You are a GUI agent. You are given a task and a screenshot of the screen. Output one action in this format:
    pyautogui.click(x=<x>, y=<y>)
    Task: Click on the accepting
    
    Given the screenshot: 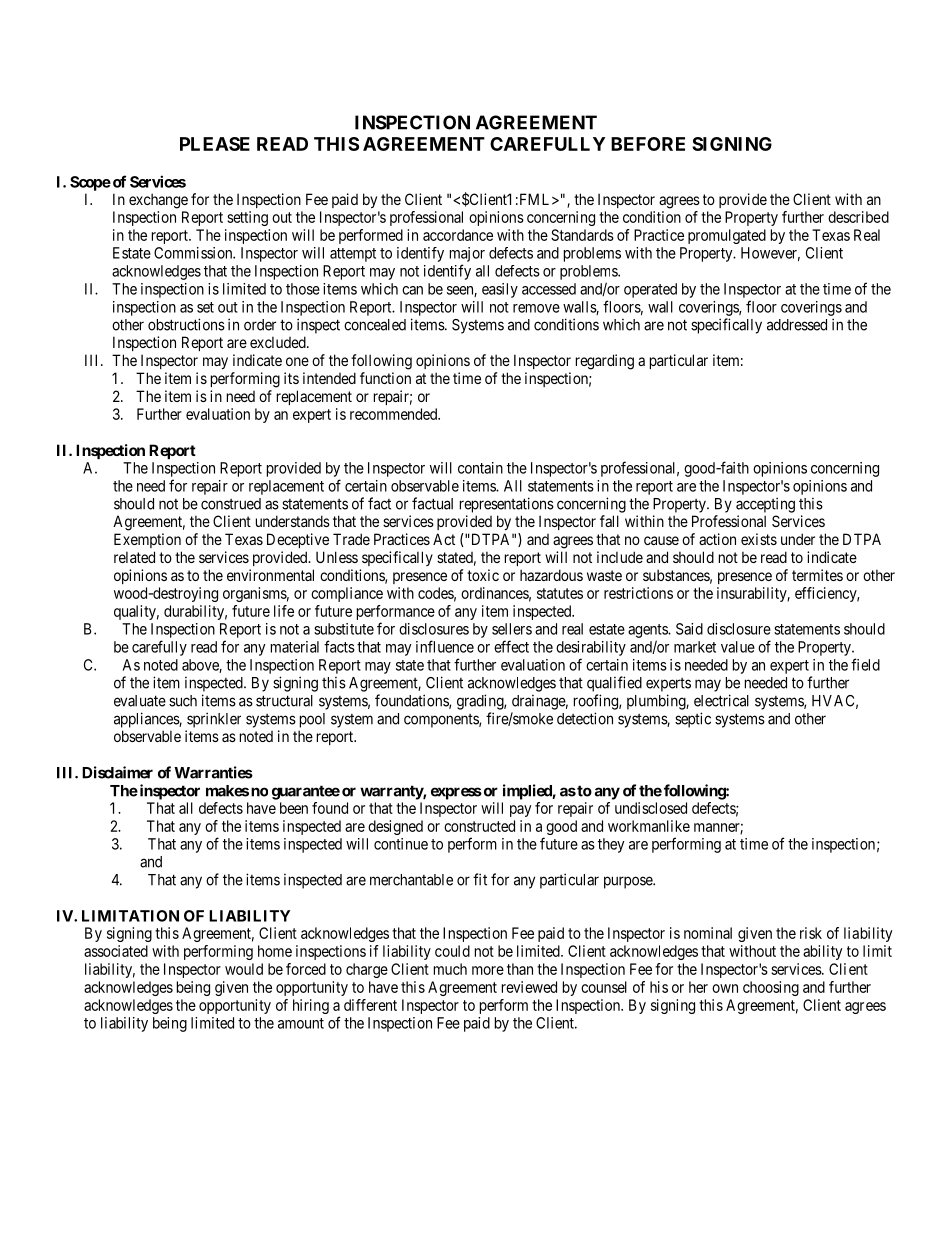 What is the action you would take?
    pyautogui.click(x=765, y=505)
